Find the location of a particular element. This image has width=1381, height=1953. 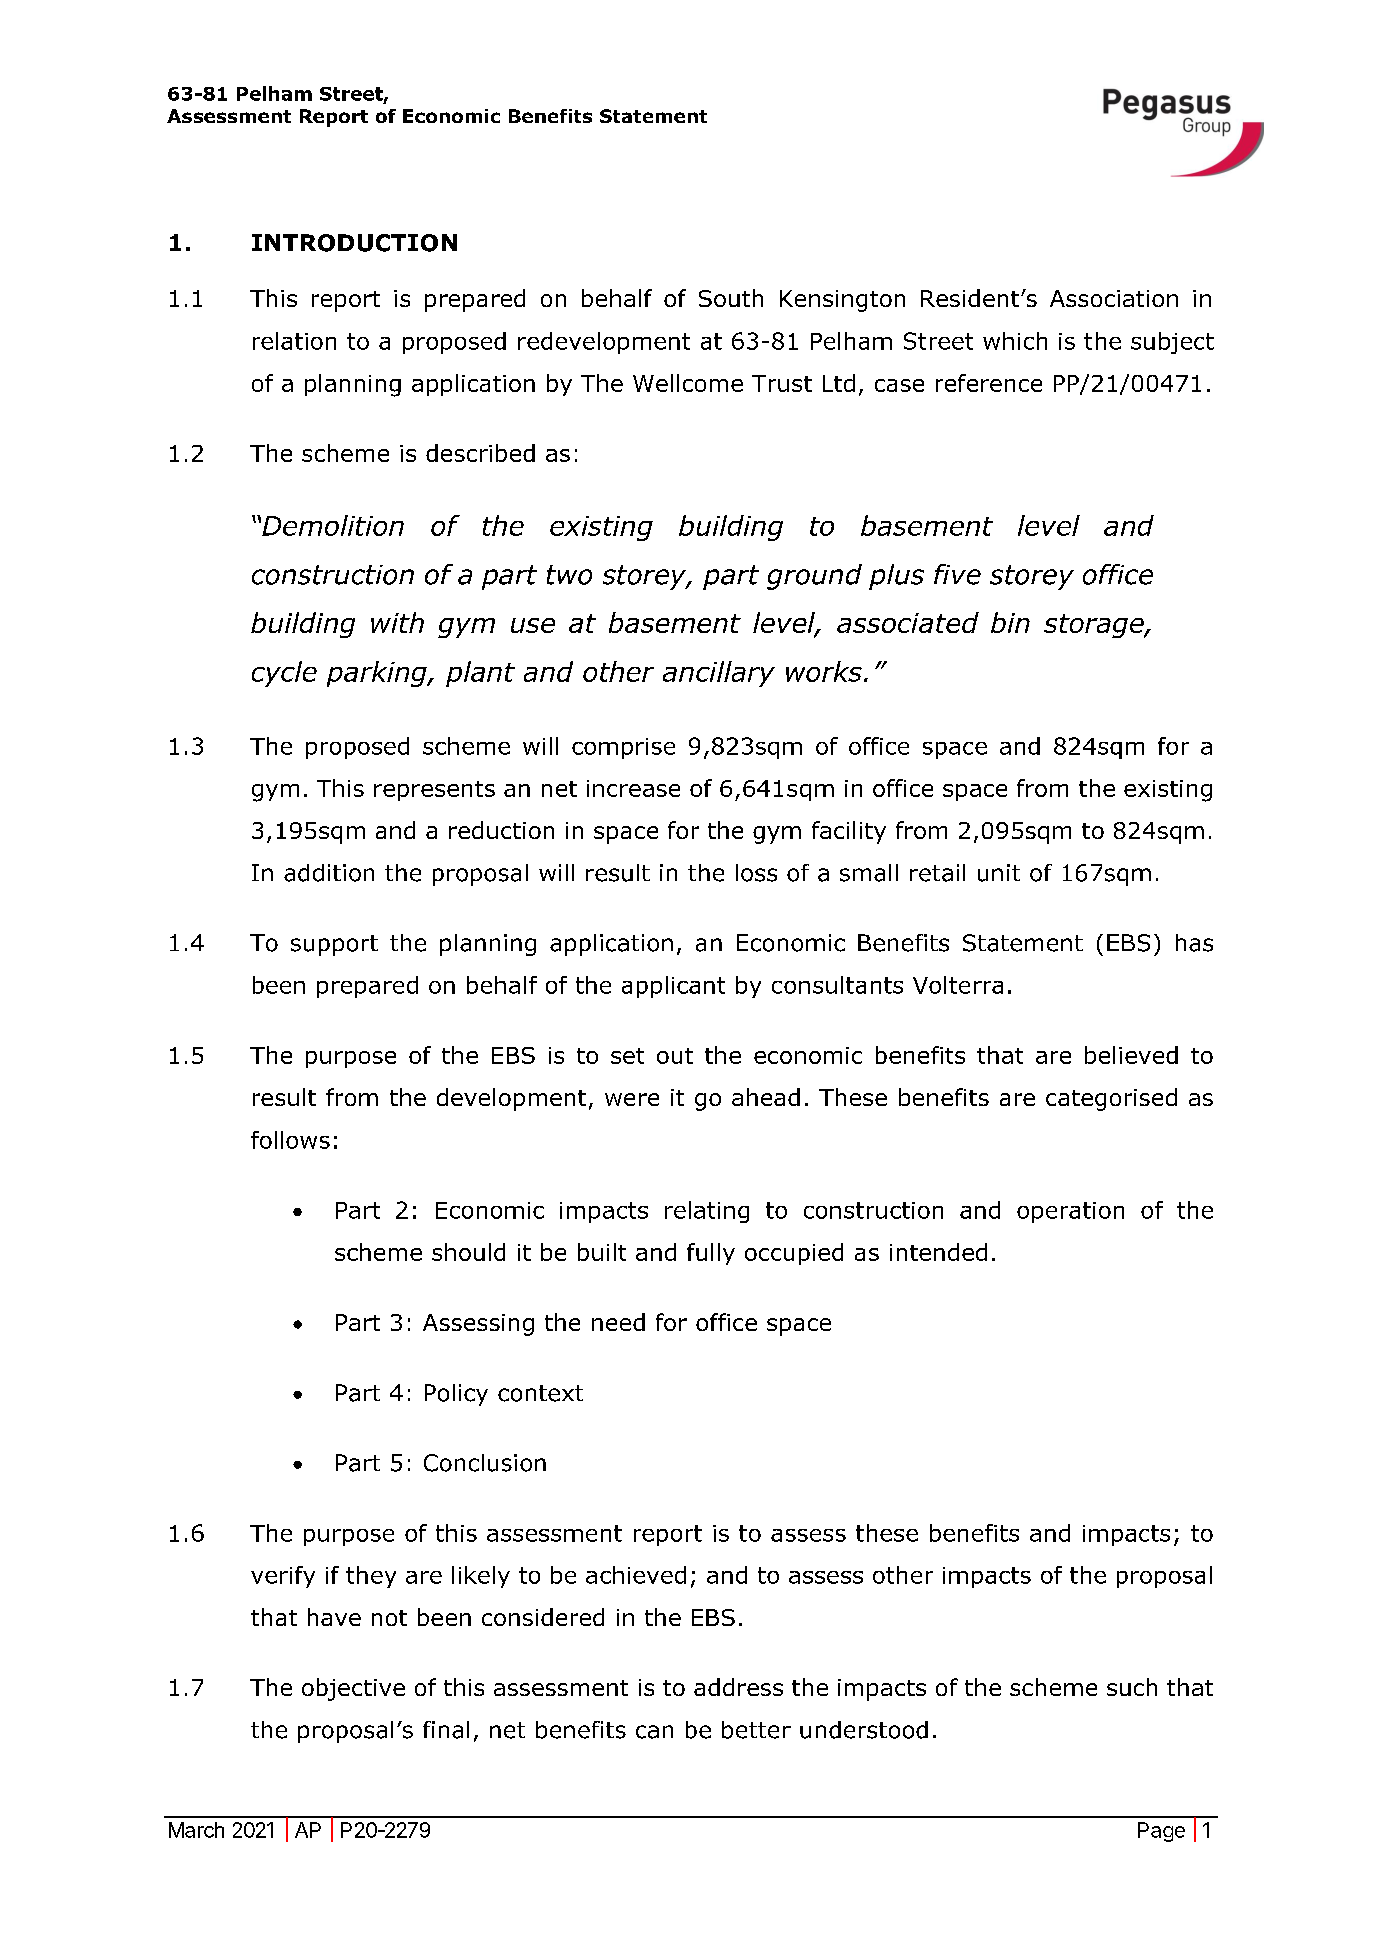

relation is located at coordinates (294, 341).
